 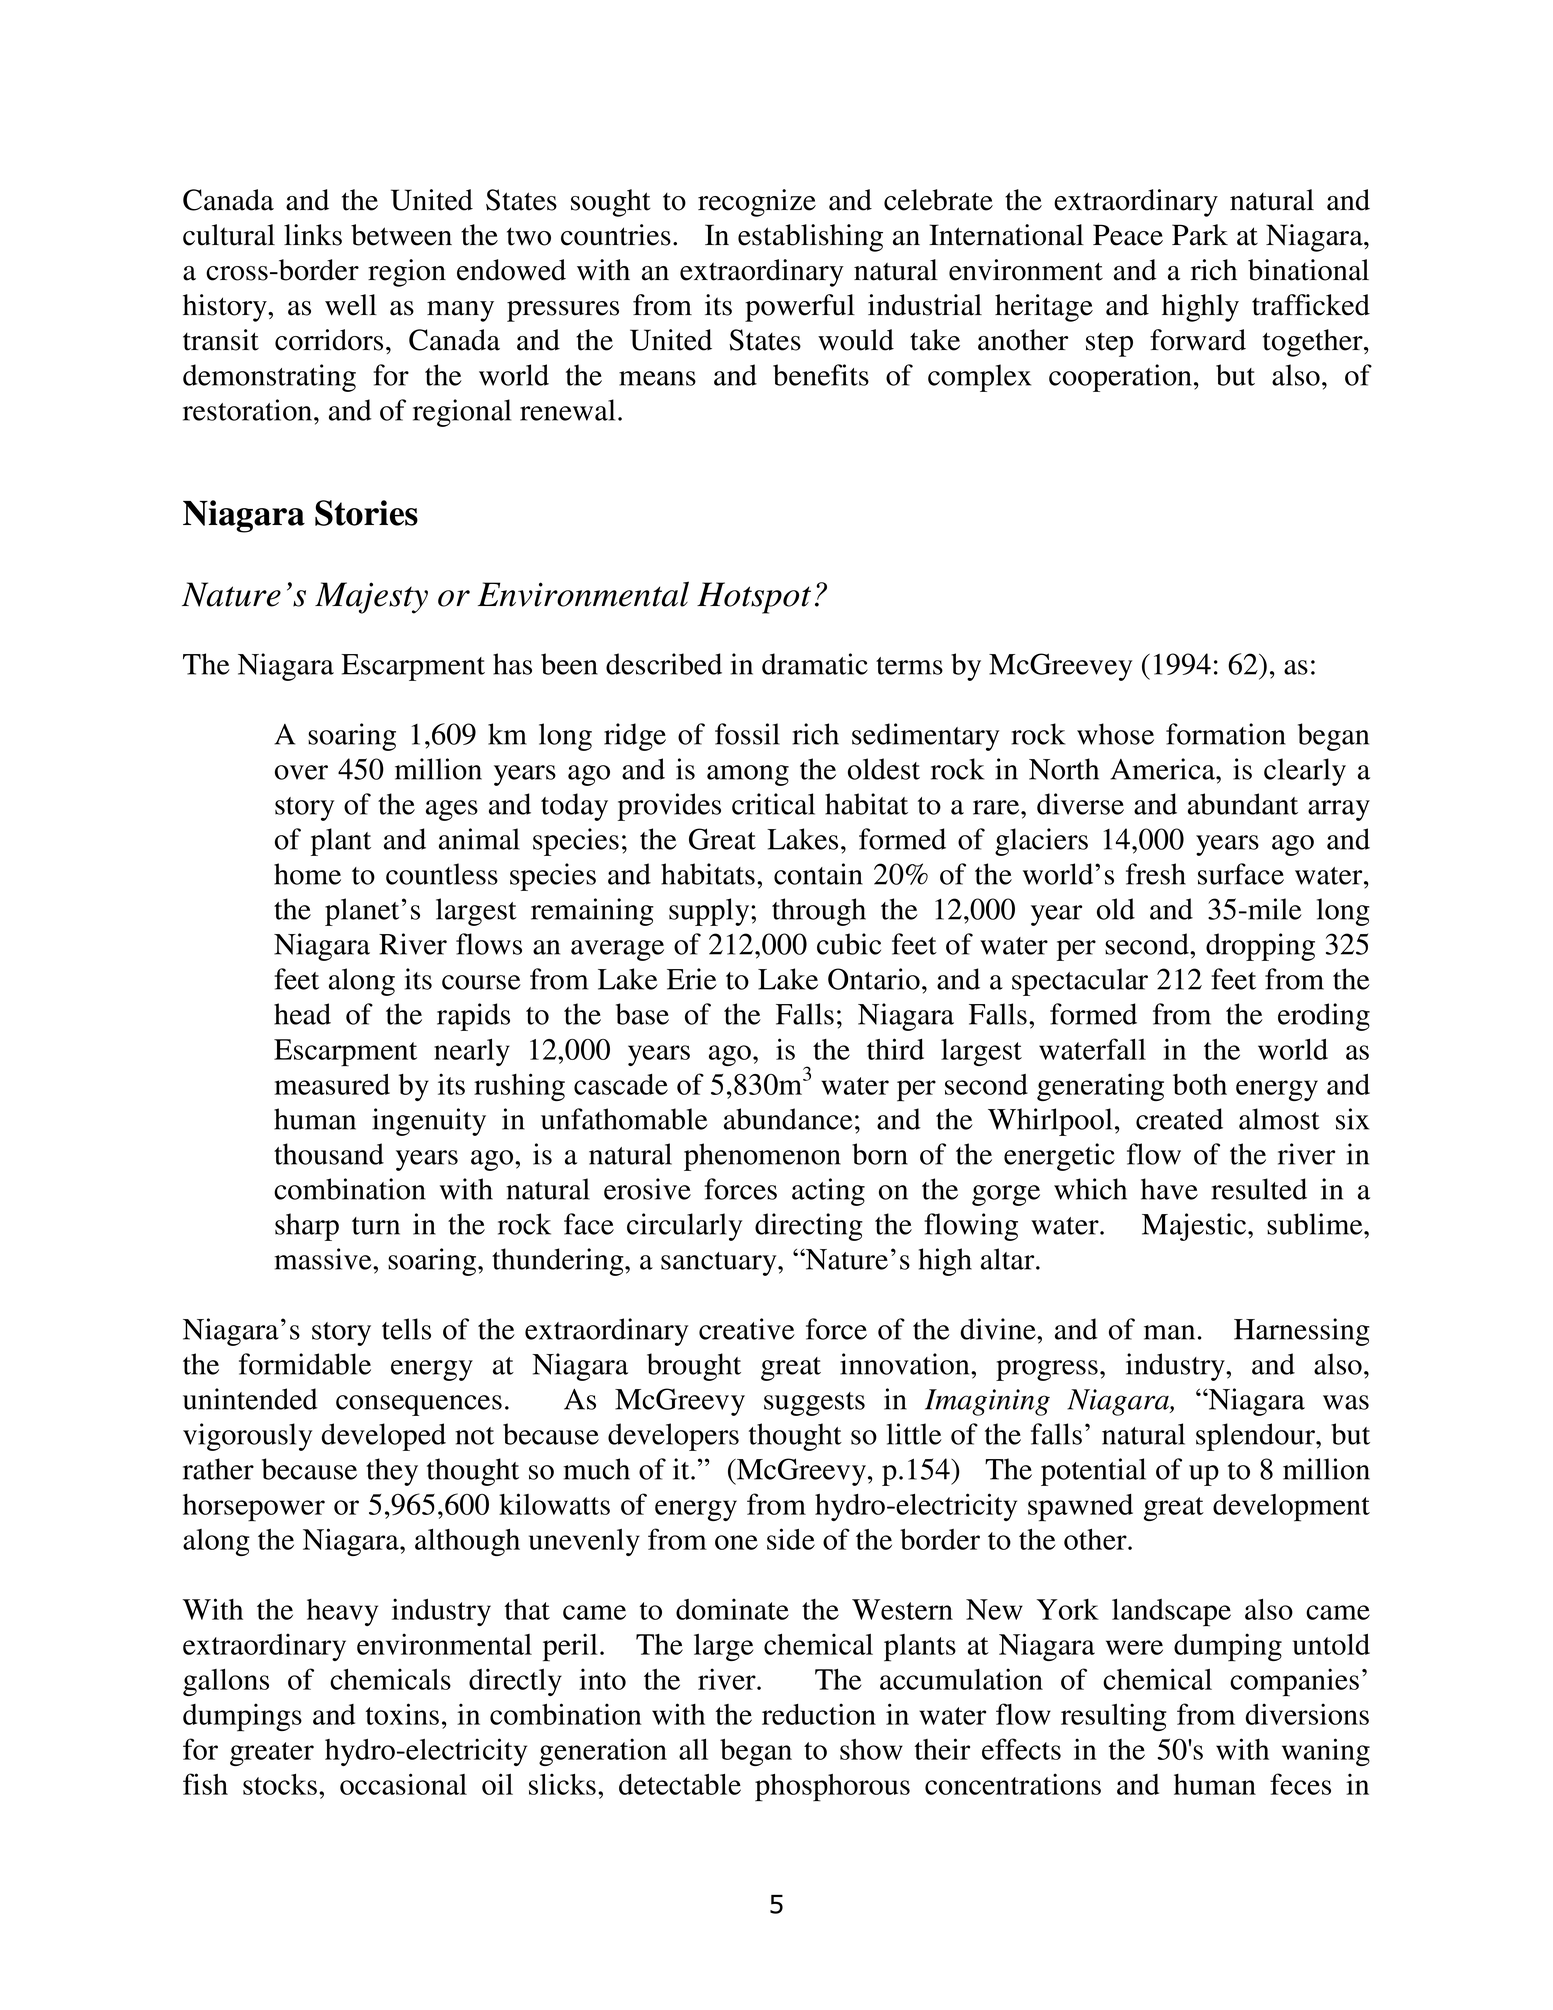 I want to click on creative, so click(x=747, y=1329).
